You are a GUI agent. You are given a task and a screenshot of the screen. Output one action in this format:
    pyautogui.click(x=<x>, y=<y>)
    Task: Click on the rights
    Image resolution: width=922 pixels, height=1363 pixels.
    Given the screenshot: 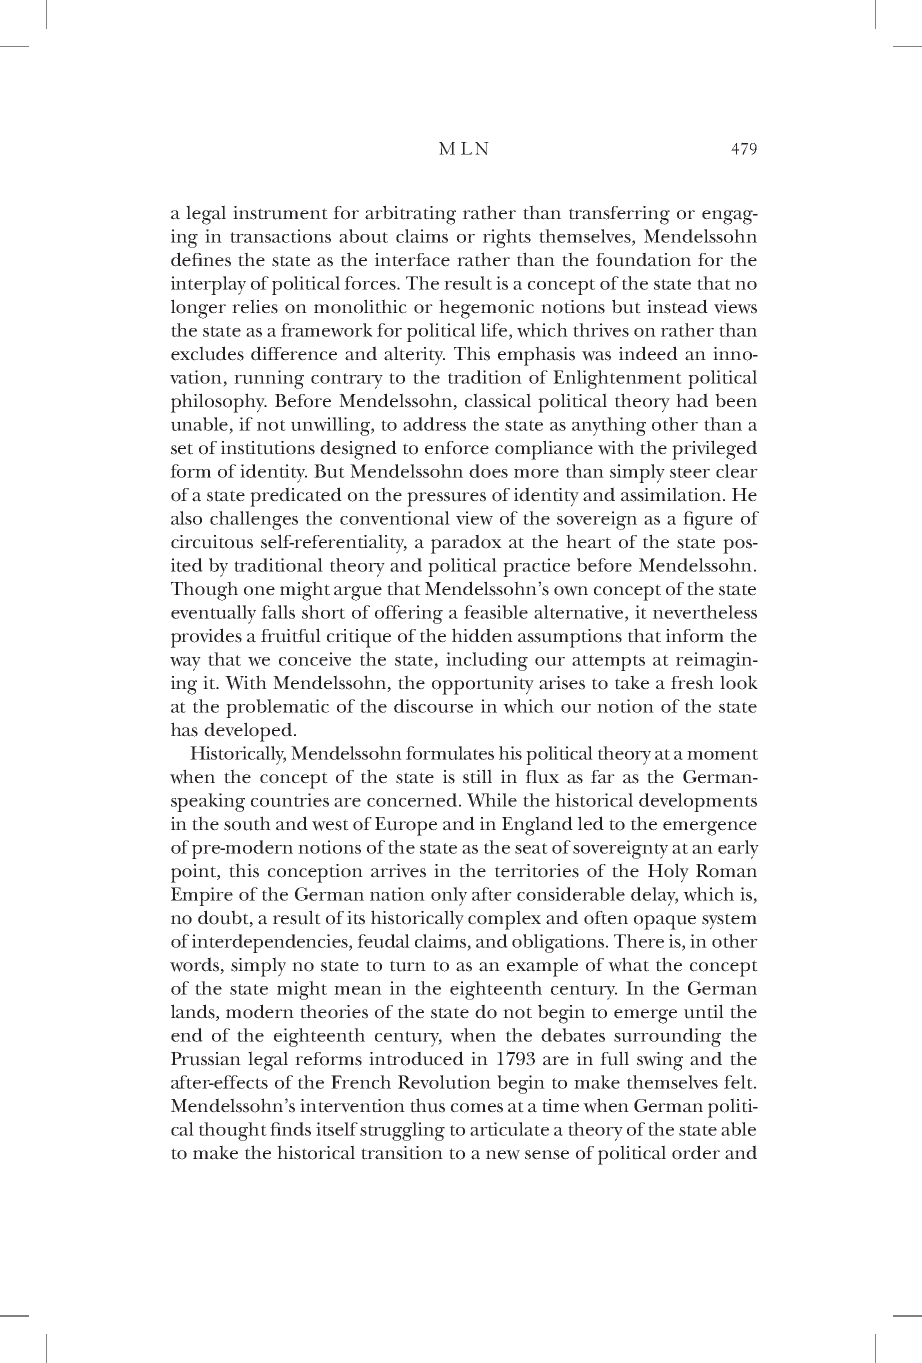 What is the action you would take?
    pyautogui.click(x=507, y=238)
